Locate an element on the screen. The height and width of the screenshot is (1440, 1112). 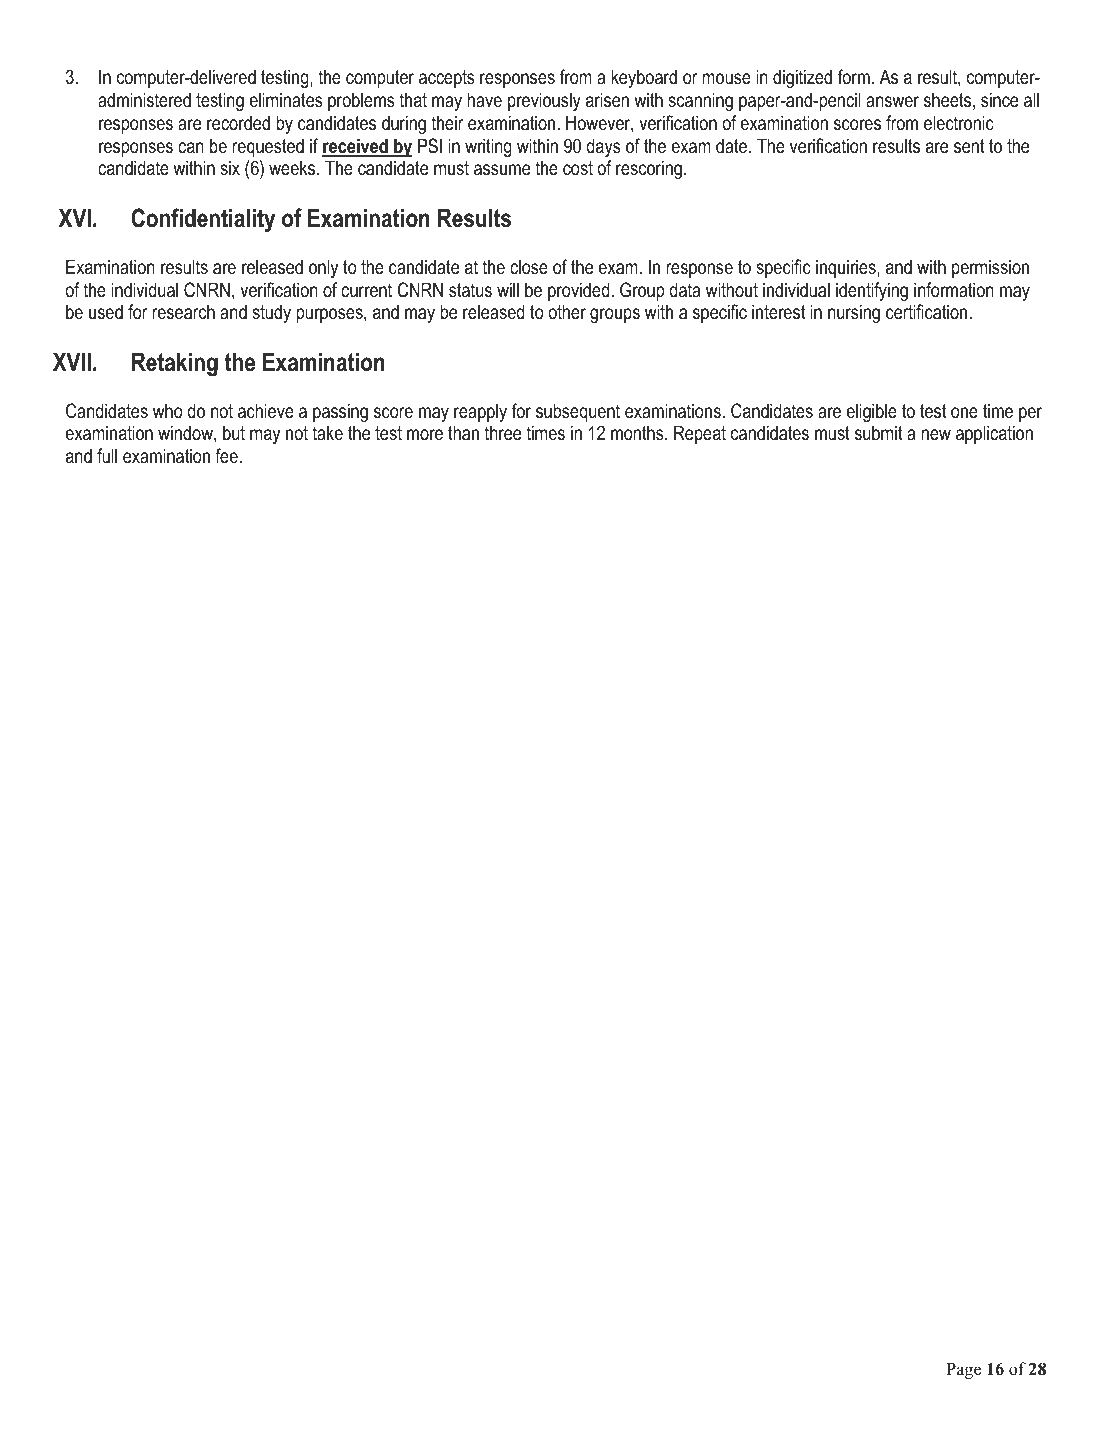
Page is located at coordinates (963, 1371).
